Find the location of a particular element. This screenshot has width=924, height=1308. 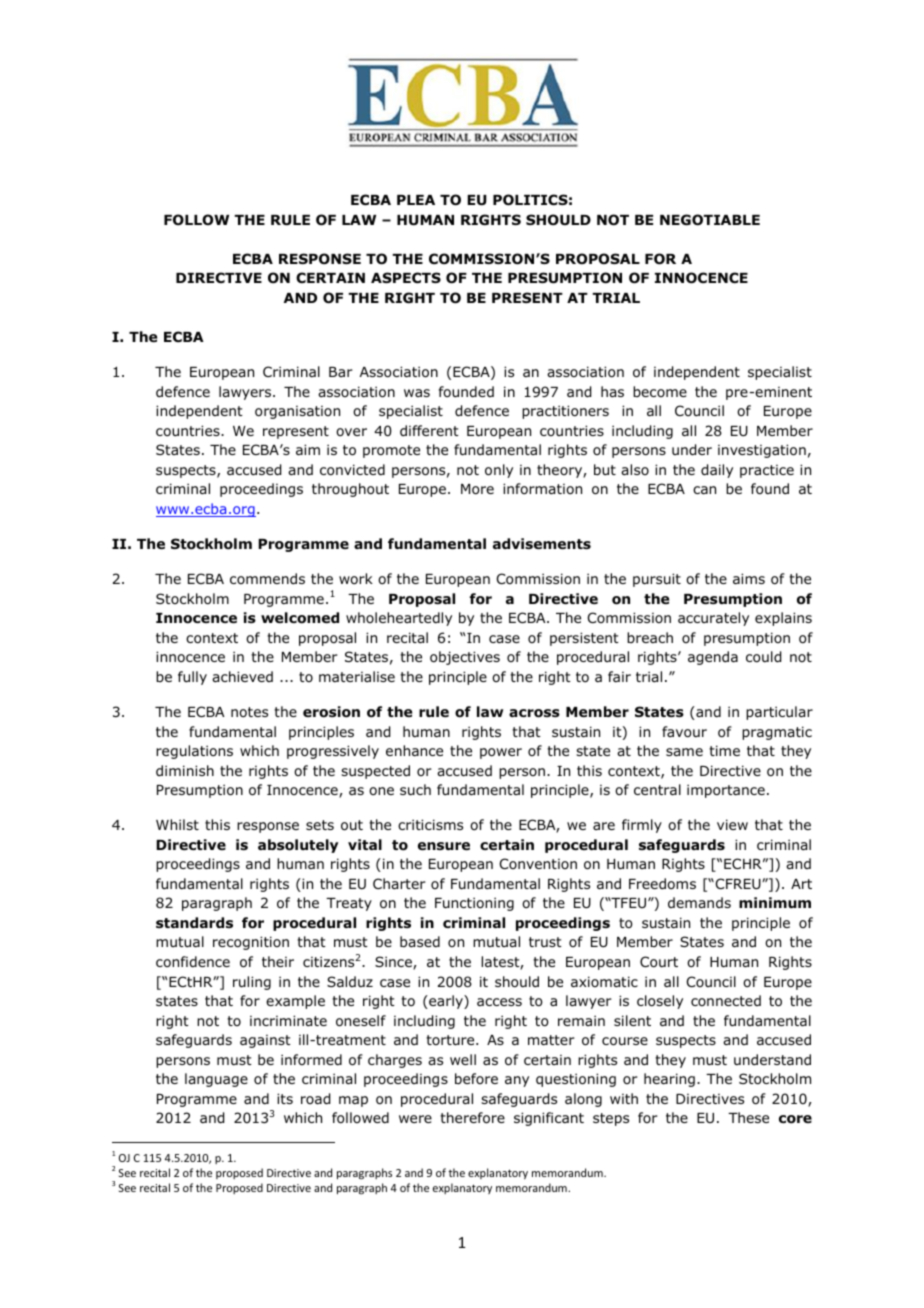

importance is located at coordinates (726, 791).
